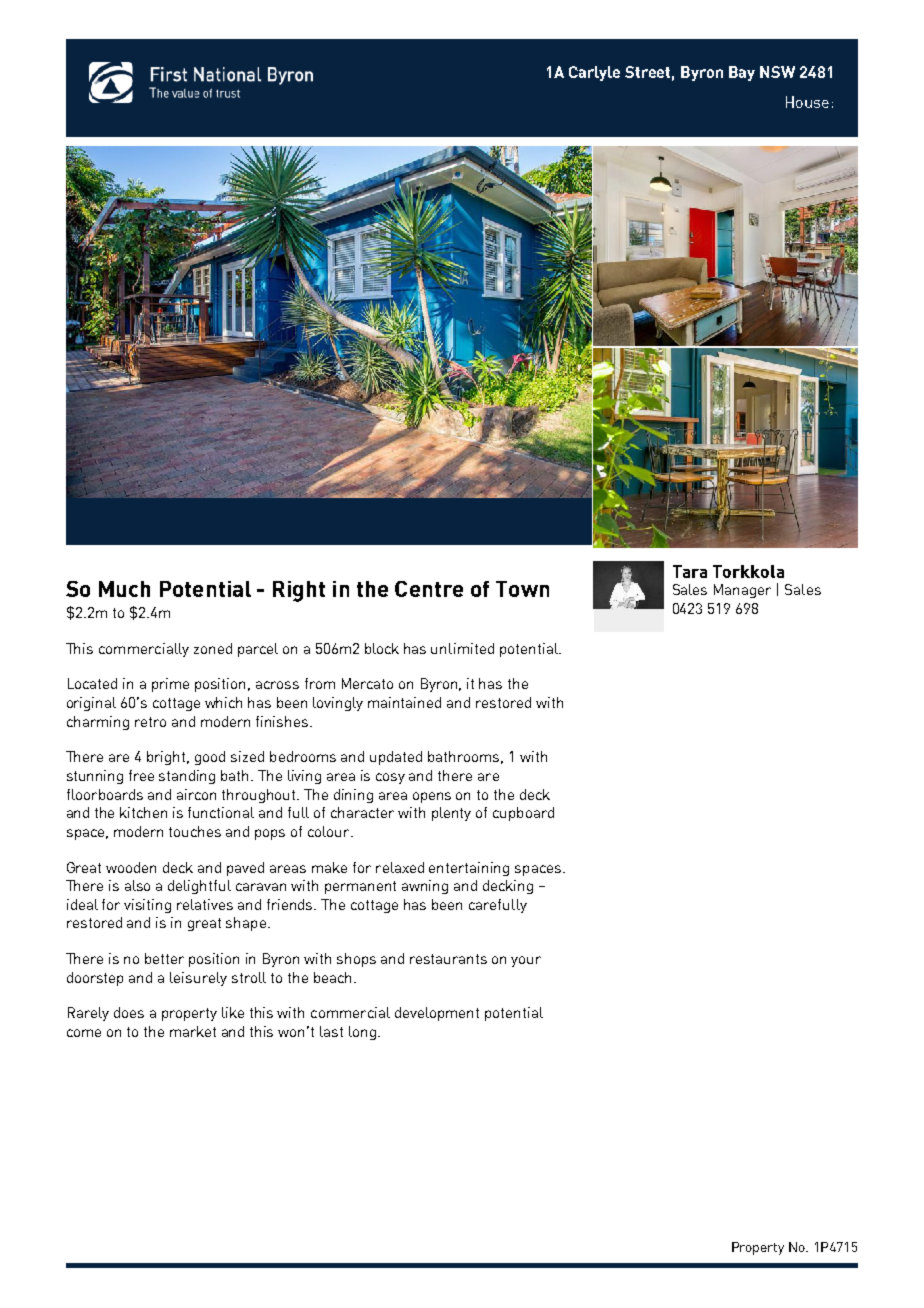 This screenshot has width=924, height=1308. What do you see at coordinates (432, 797) in the screenshot?
I see `opens` at bounding box center [432, 797].
